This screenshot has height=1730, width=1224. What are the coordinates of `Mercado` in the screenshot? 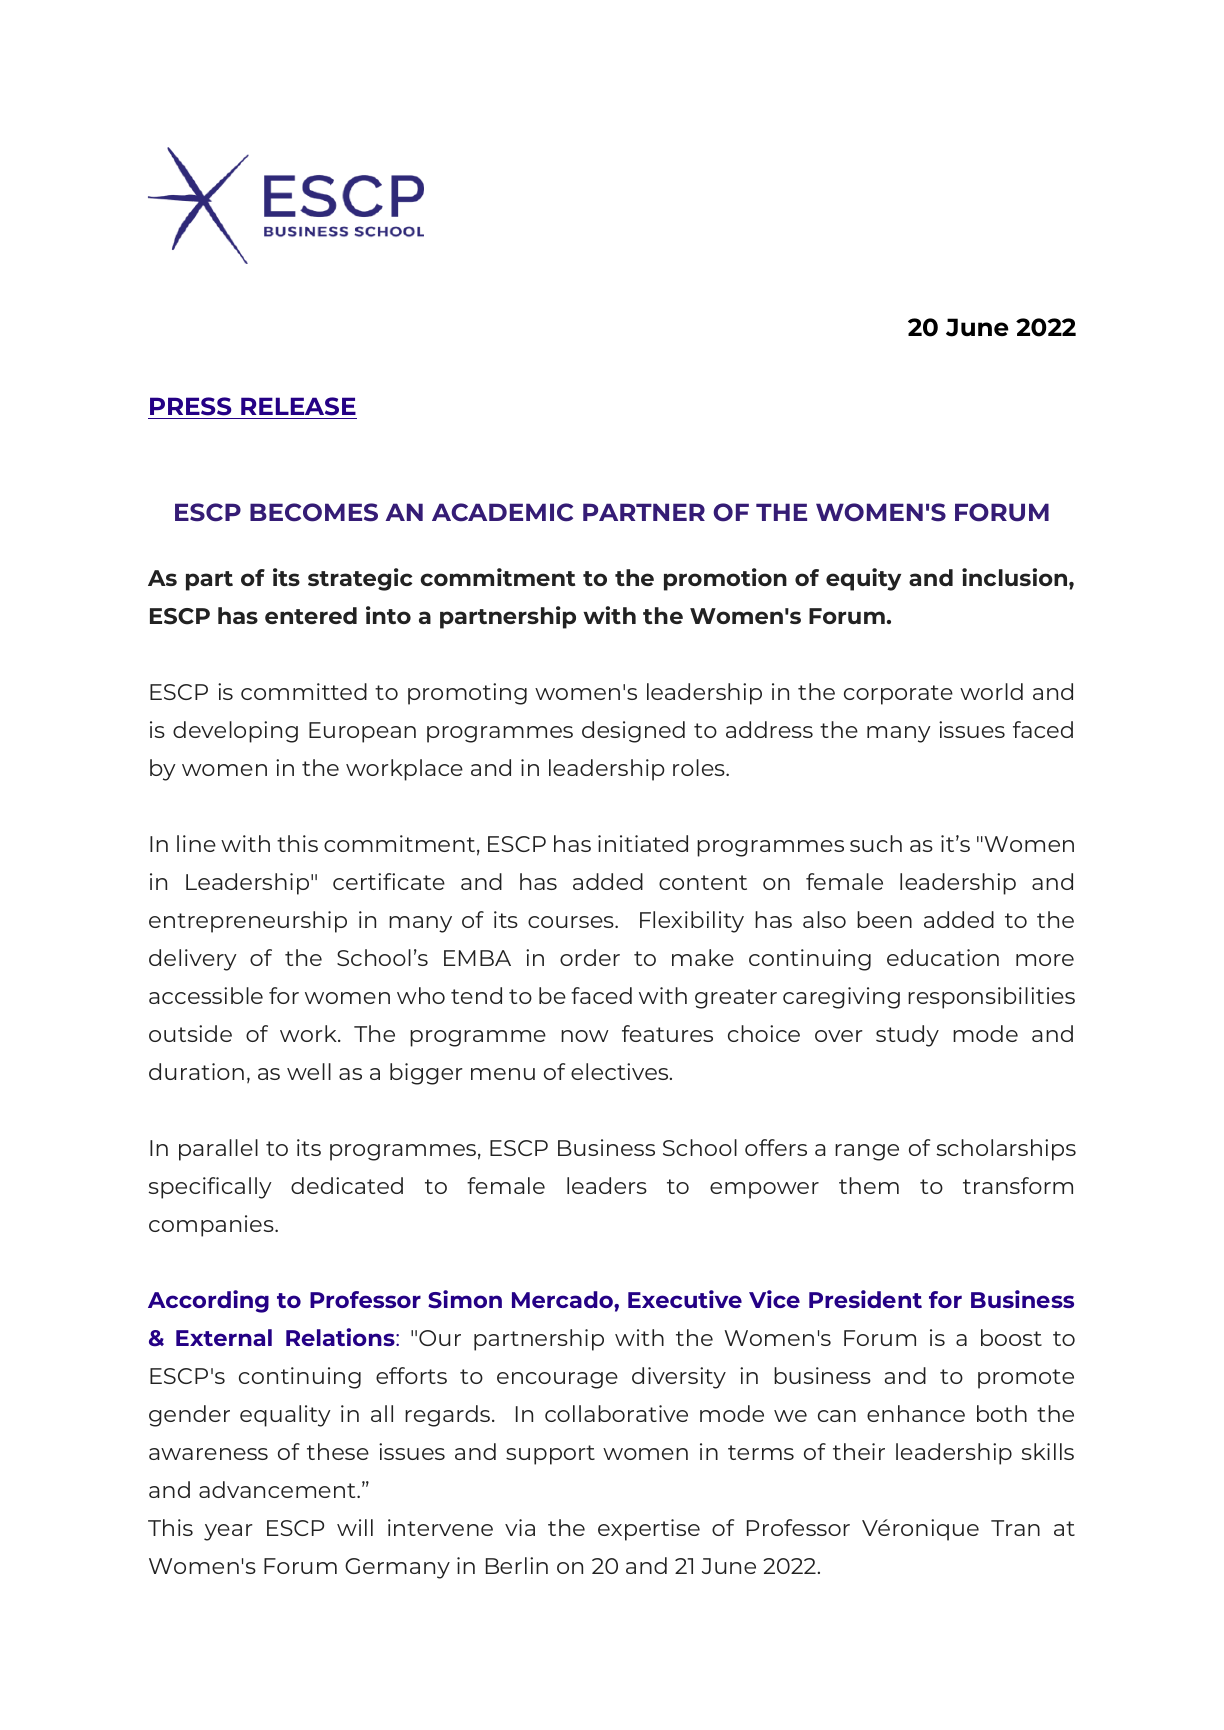 It's located at (563, 1299).
